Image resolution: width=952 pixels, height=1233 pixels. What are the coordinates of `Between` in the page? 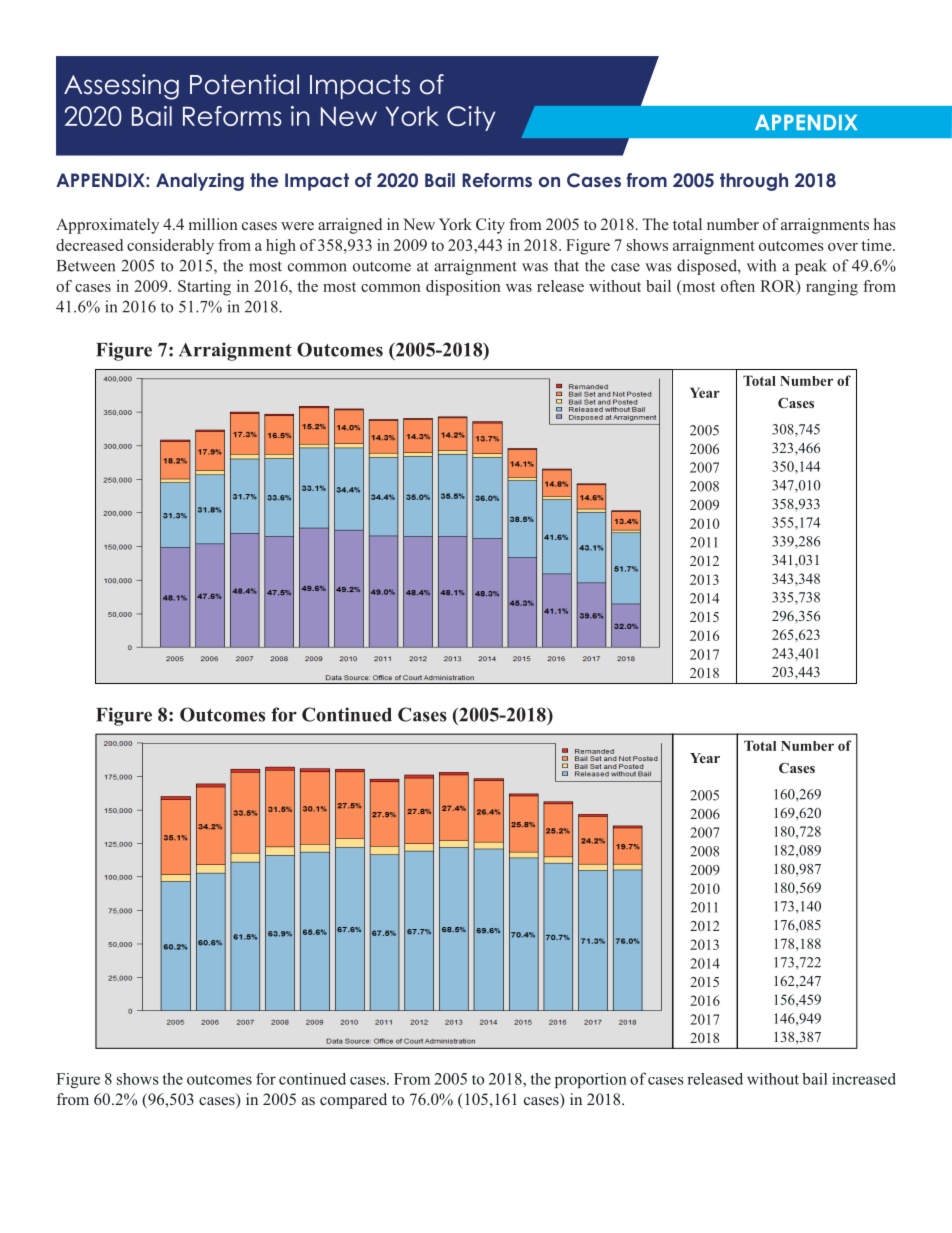 It's located at (86, 266).
